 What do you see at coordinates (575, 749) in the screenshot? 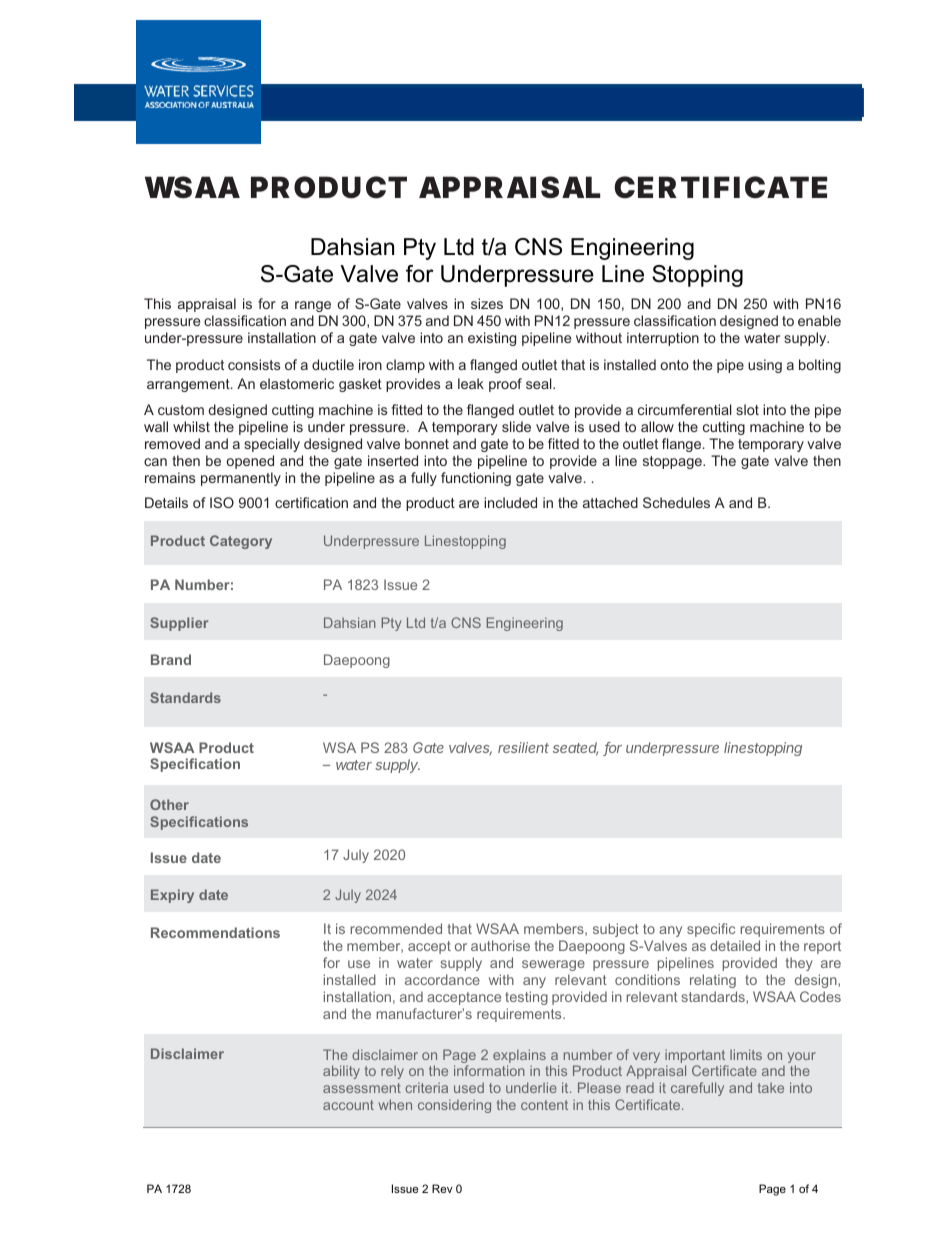
I see `seated` at bounding box center [575, 749].
